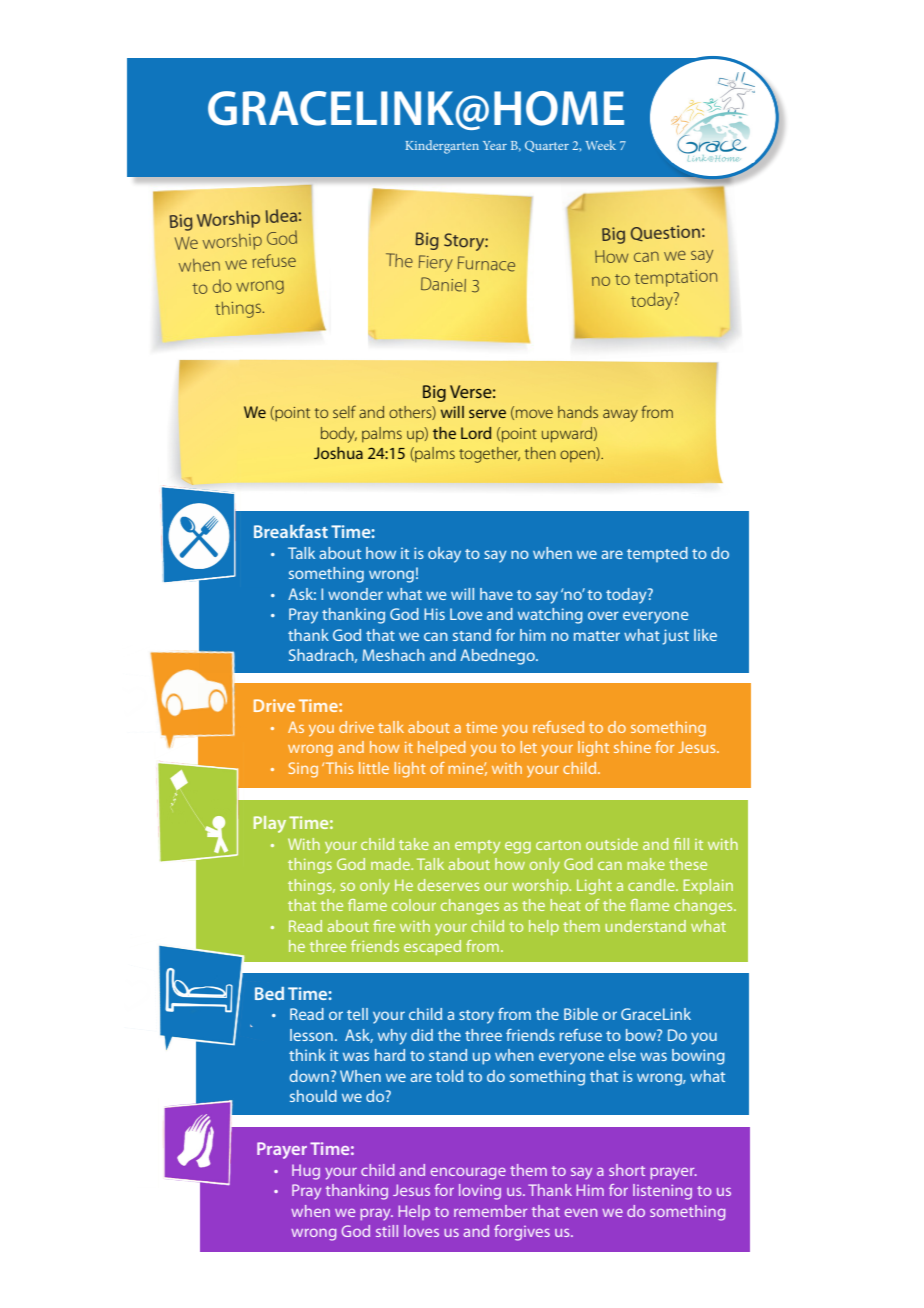 Image resolution: width=924 pixels, height=1308 pixels. Describe the element at coordinates (306, 1172) in the screenshot. I see `Hug` at that location.
